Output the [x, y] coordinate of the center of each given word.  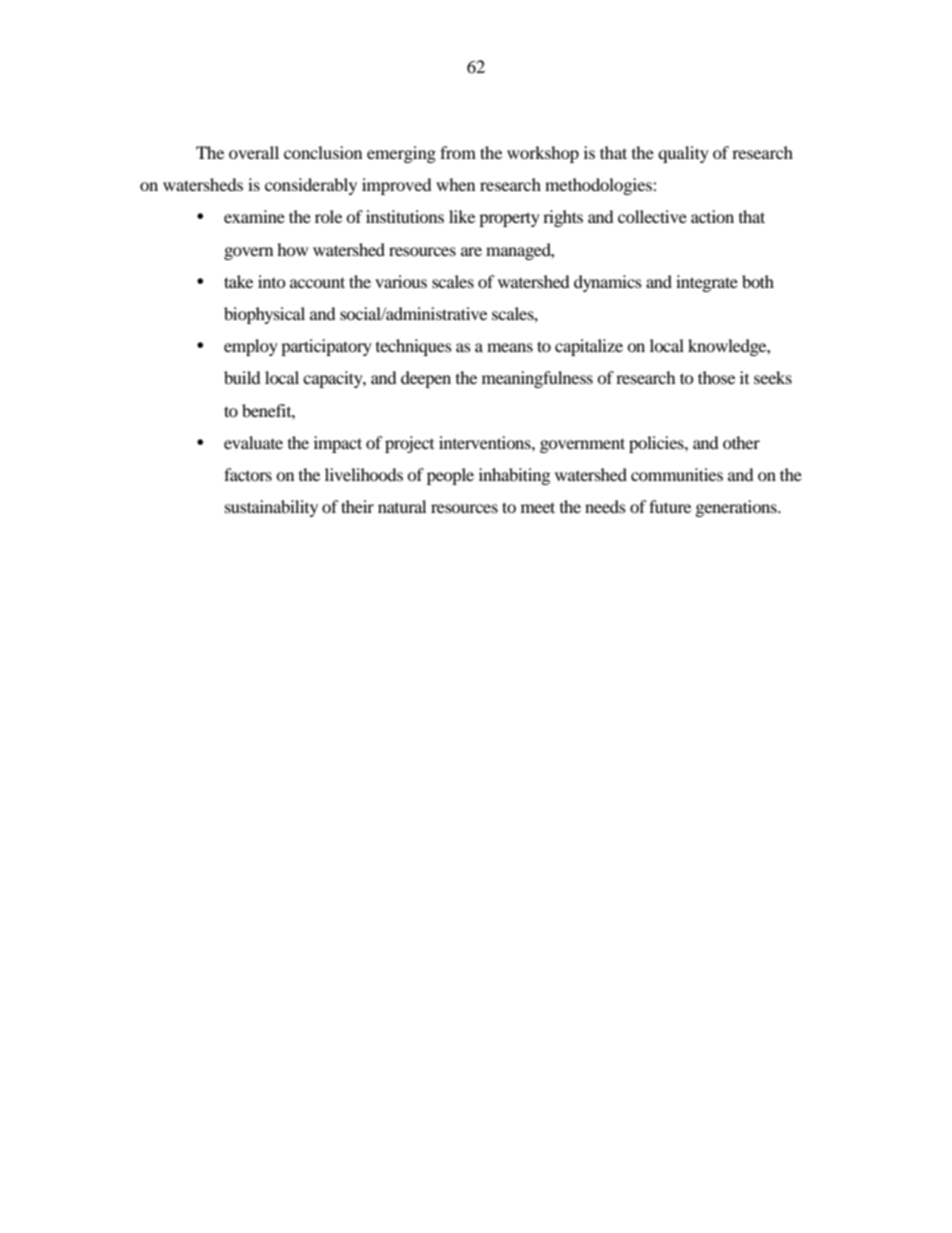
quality [683, 154]
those [716, 377]
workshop [543, 154]
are [471, 251]
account [317, 282]
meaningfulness [537, 379]
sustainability [271, 508]
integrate [707, 283]
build [242, 377]
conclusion [323, 152]
